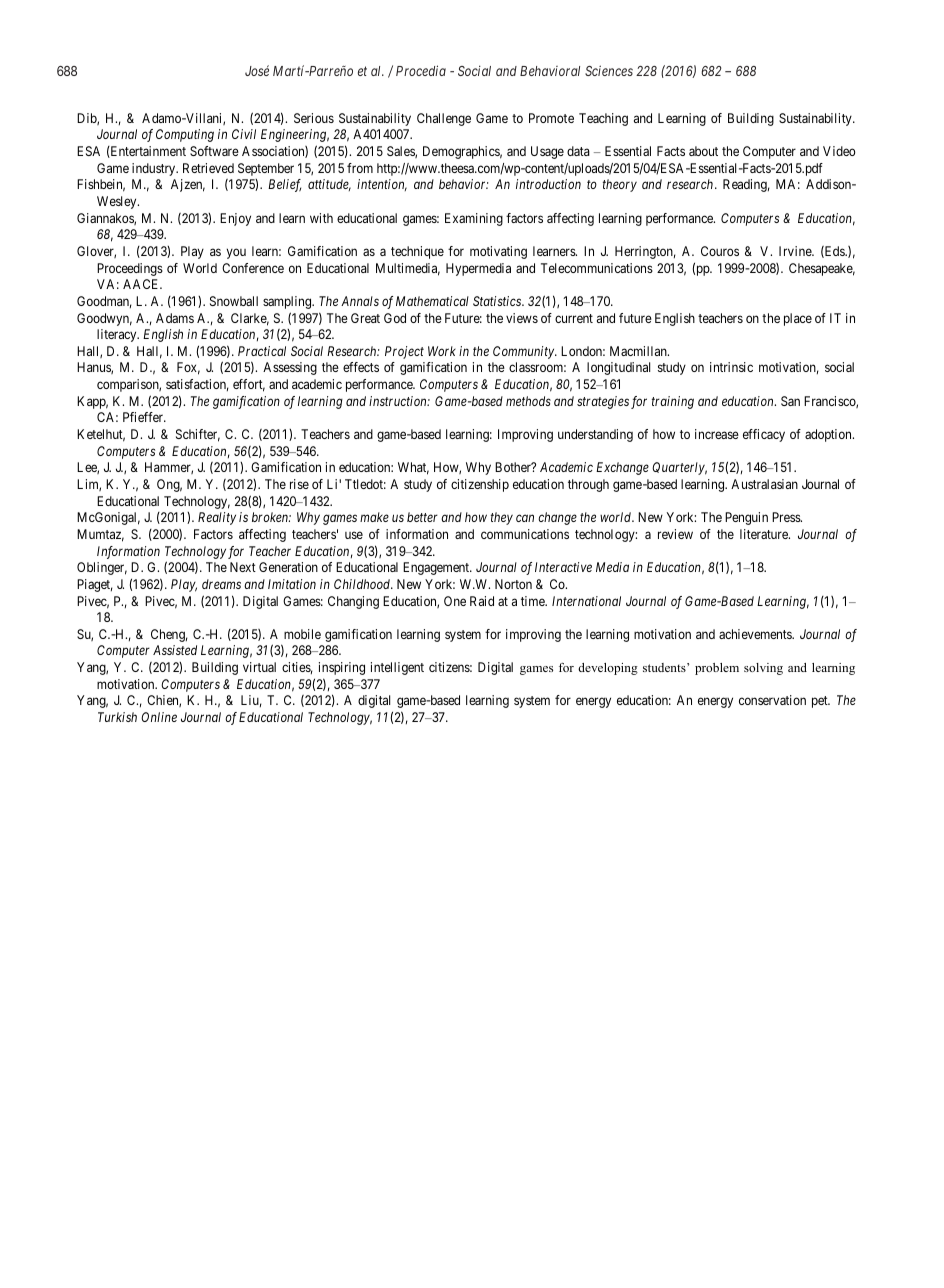  Describe the element at coordinates (595, 435) in the document. I see `understanding` at that location.
